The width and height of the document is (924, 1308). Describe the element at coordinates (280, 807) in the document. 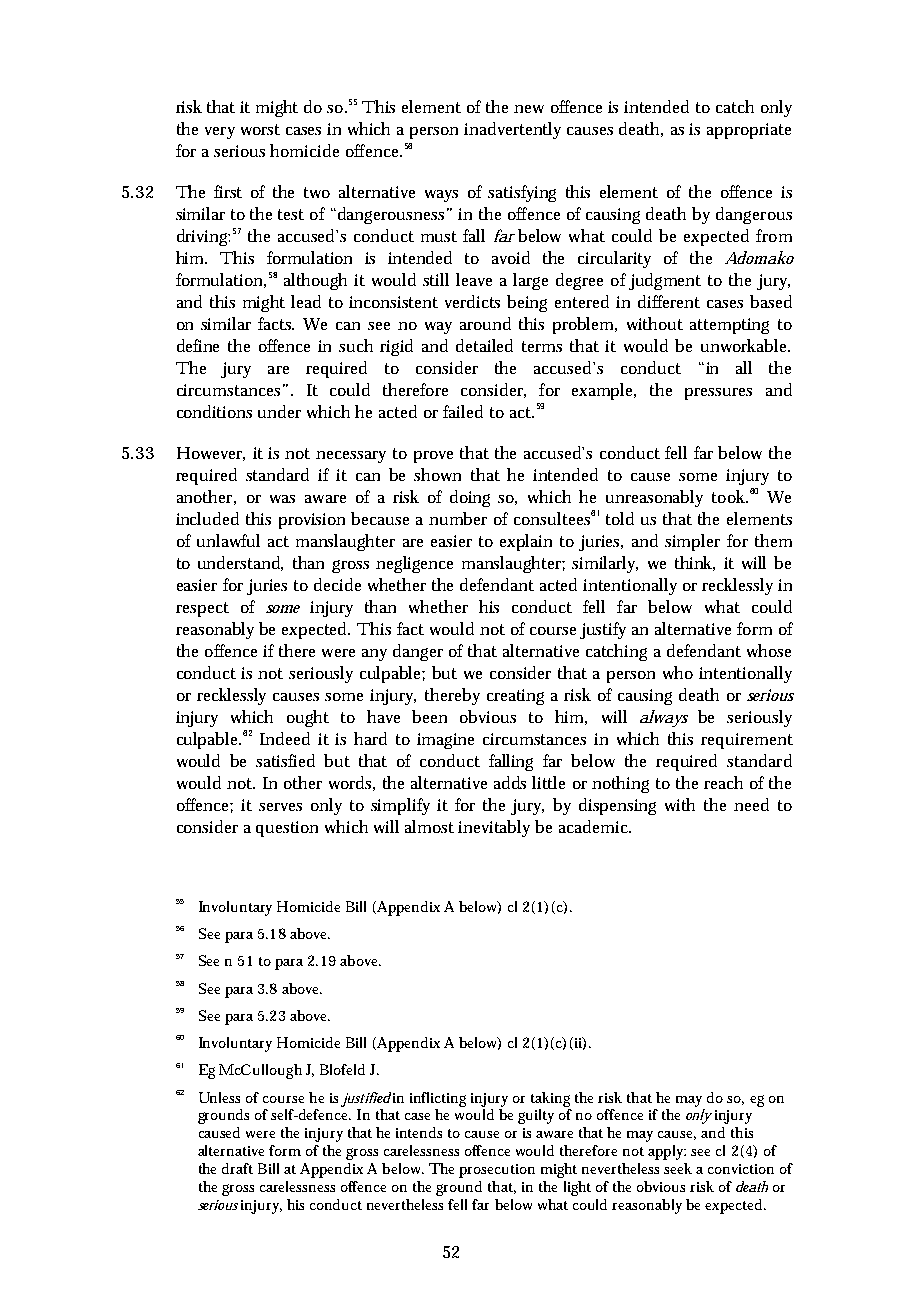

I see `serves` at that location.
